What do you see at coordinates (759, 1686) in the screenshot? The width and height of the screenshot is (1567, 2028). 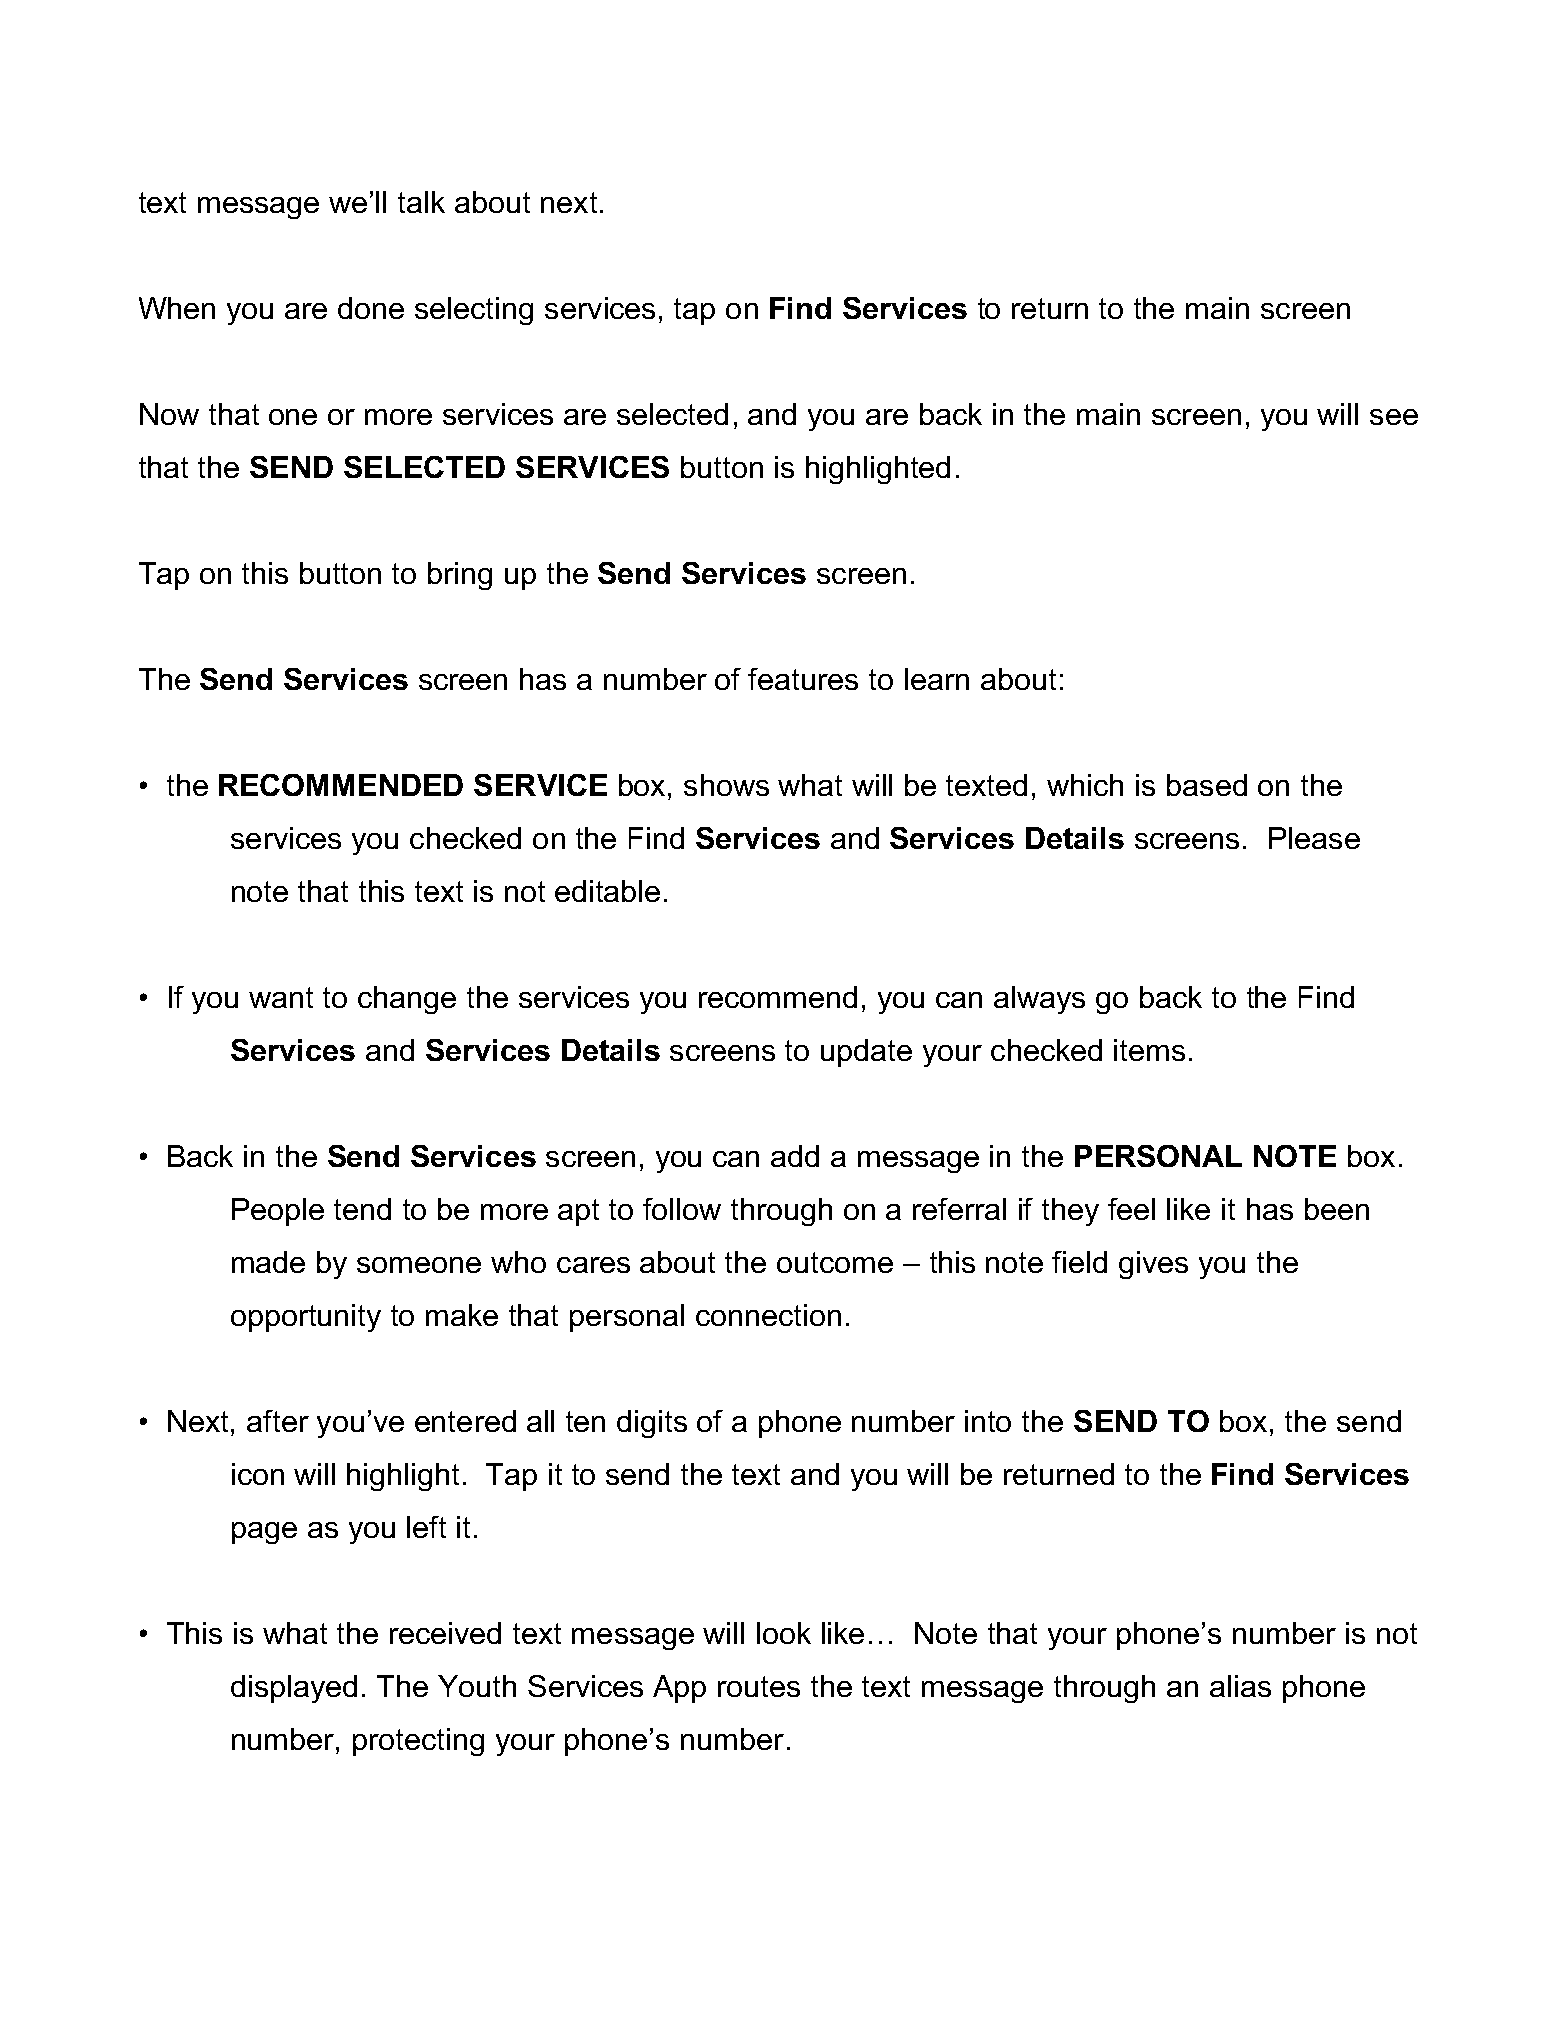 I see `routes` at bounding box center [759, 1686].
